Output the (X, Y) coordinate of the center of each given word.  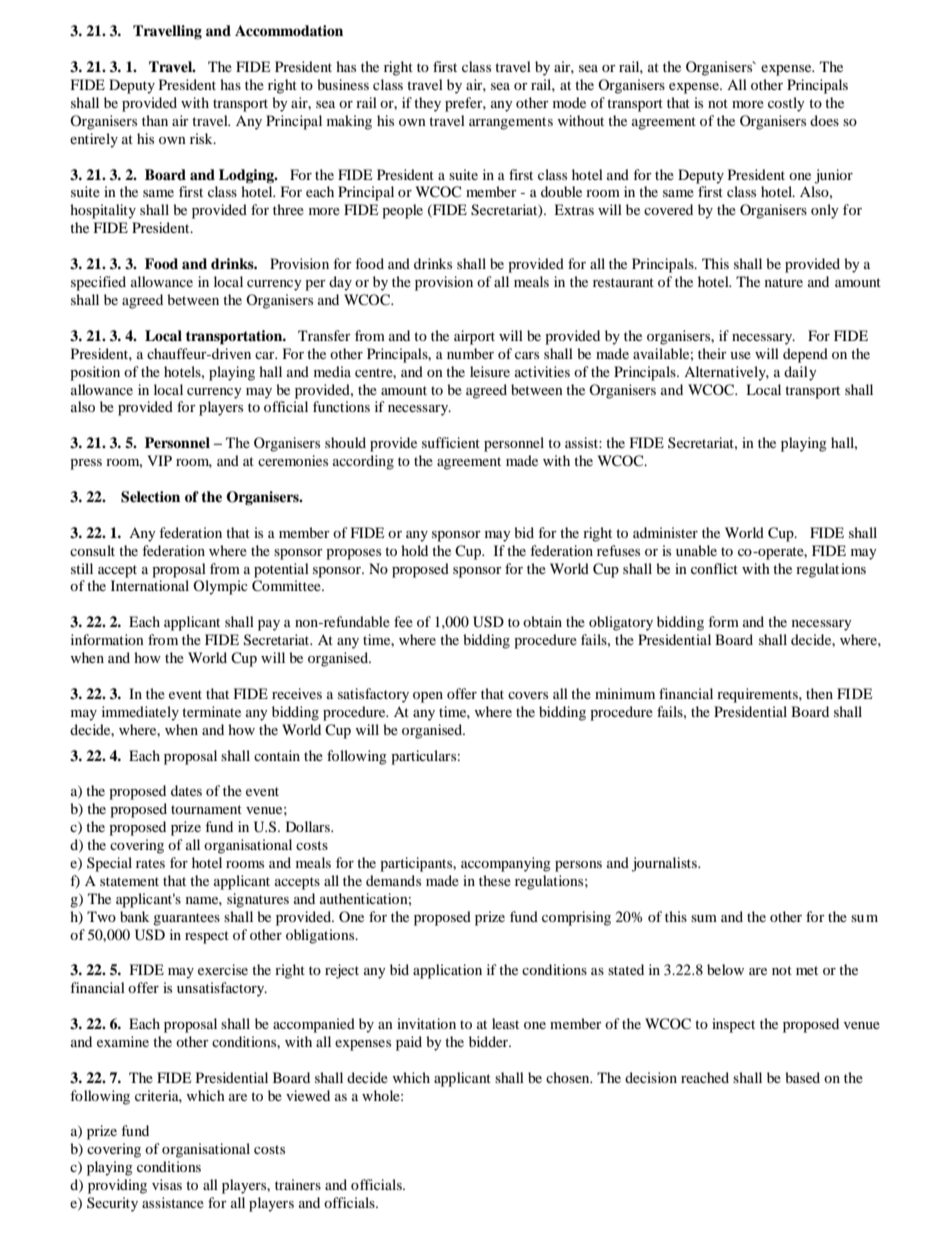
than (155, 120)
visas (167, 1184)
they (427, 104)
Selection (150, 497)
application (447, 971)
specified (98, 283)
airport (474, 337)
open (428, 697)
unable (696, 550)
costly (786, 104)
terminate (211, 711)
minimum (625, 693)
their (712, 353)
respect (207, 937)
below (725, 969)
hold (414, 550)
